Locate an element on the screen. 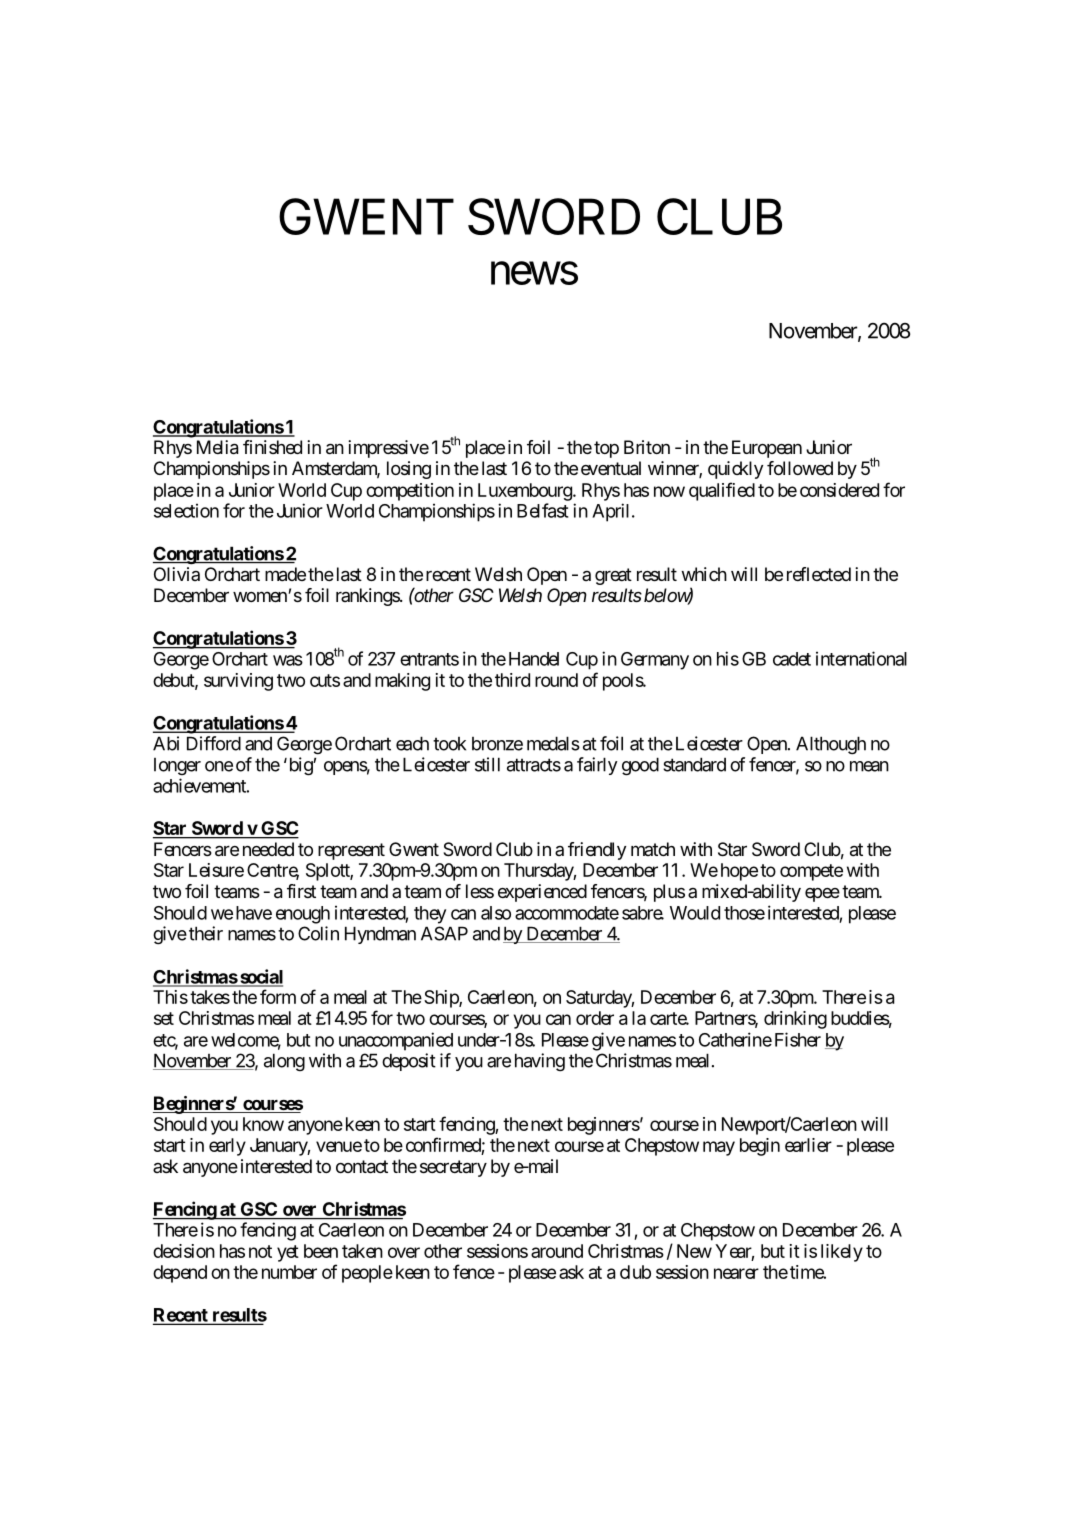  experienced is located at coordinates (542, 893).
